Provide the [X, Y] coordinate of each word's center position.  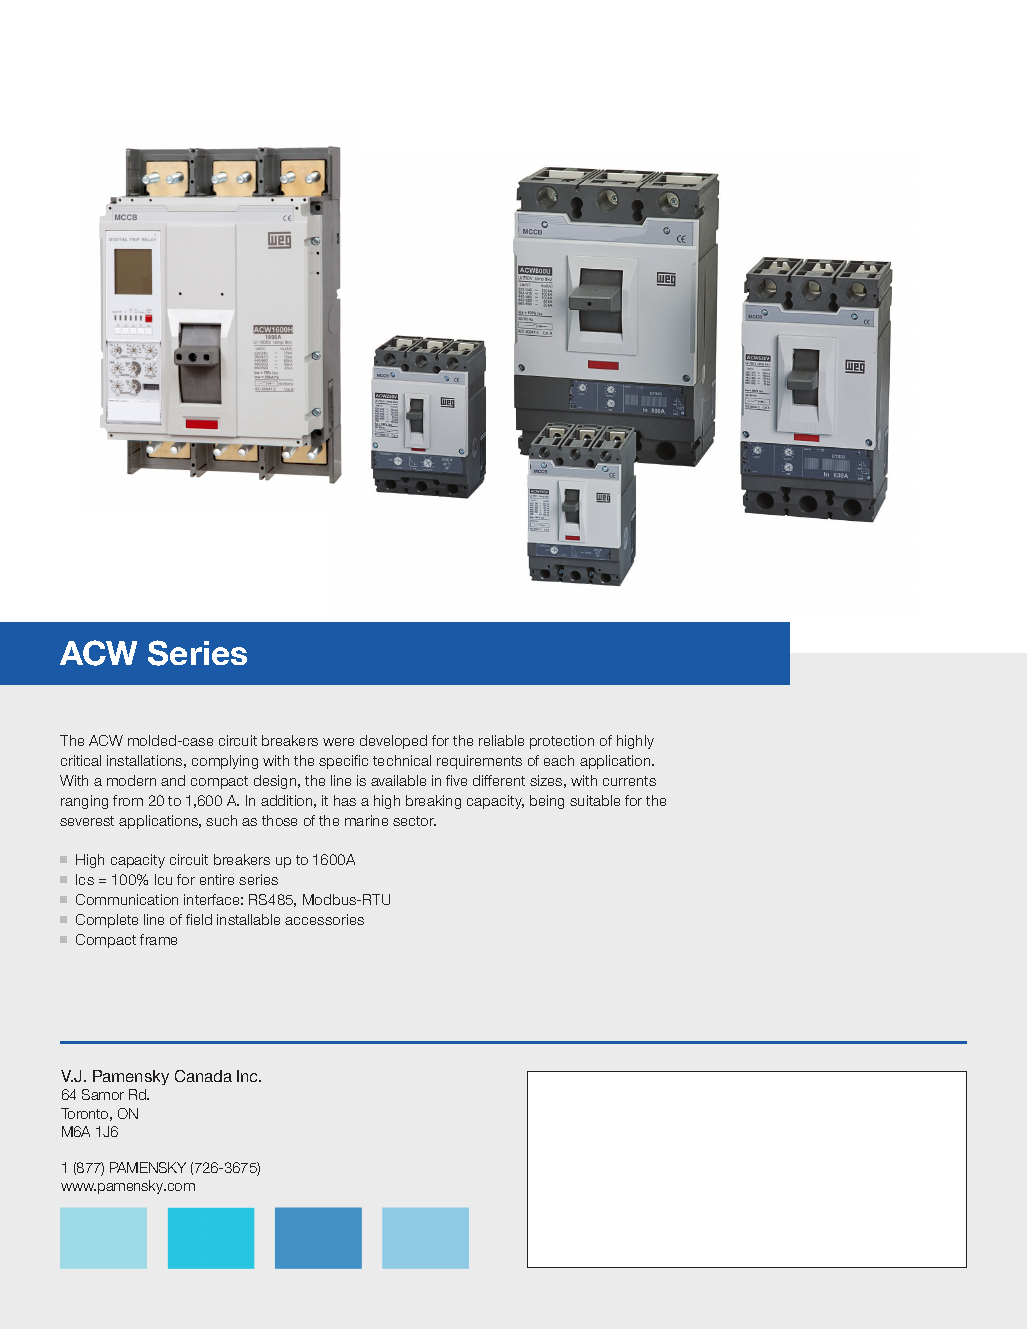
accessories [324, 919]
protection [562, 742]
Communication [127, 899]
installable [248, 919]
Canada [203, 1076]
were [338, 742]
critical [81, 760]
